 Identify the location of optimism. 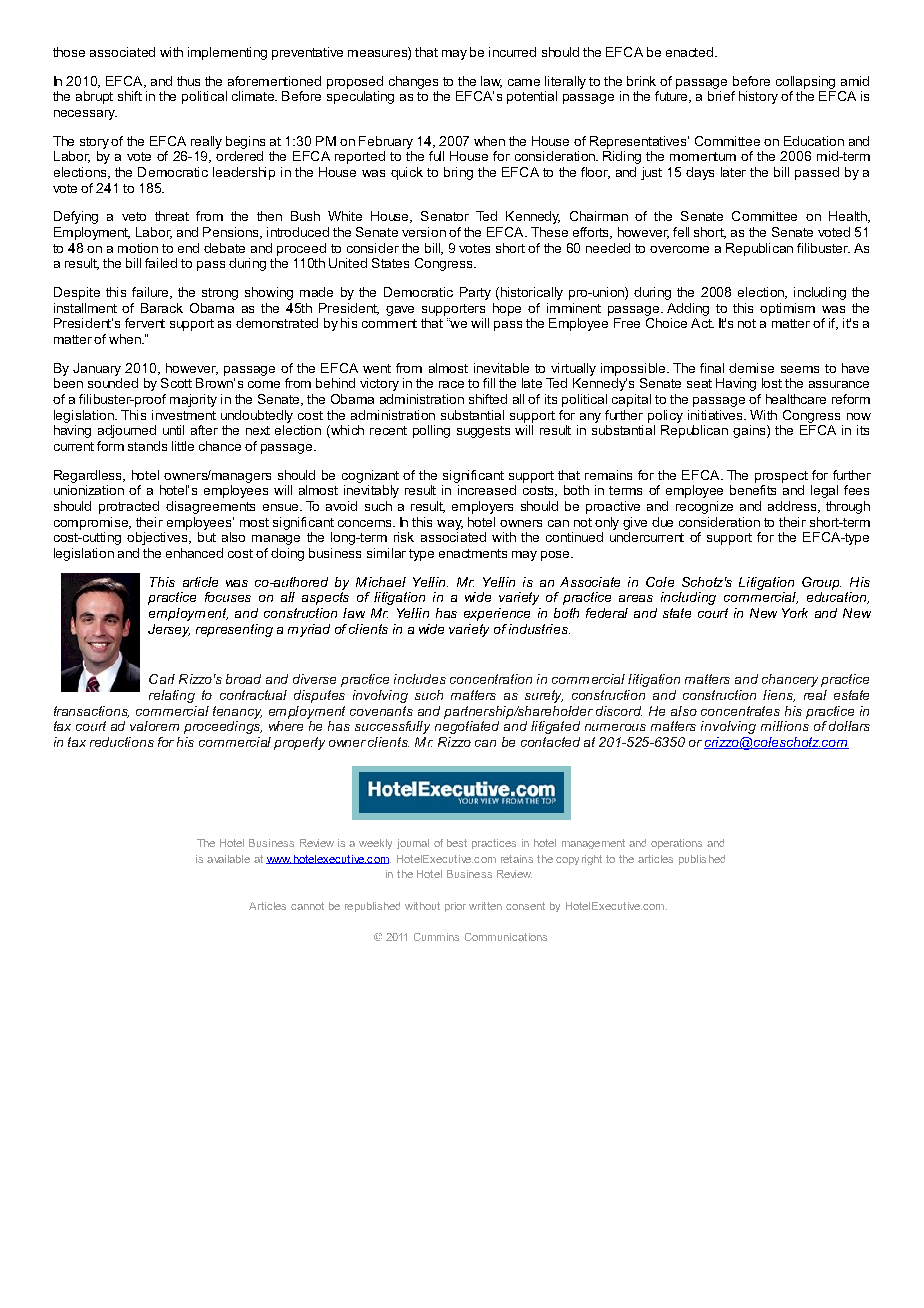
(787, 309).
